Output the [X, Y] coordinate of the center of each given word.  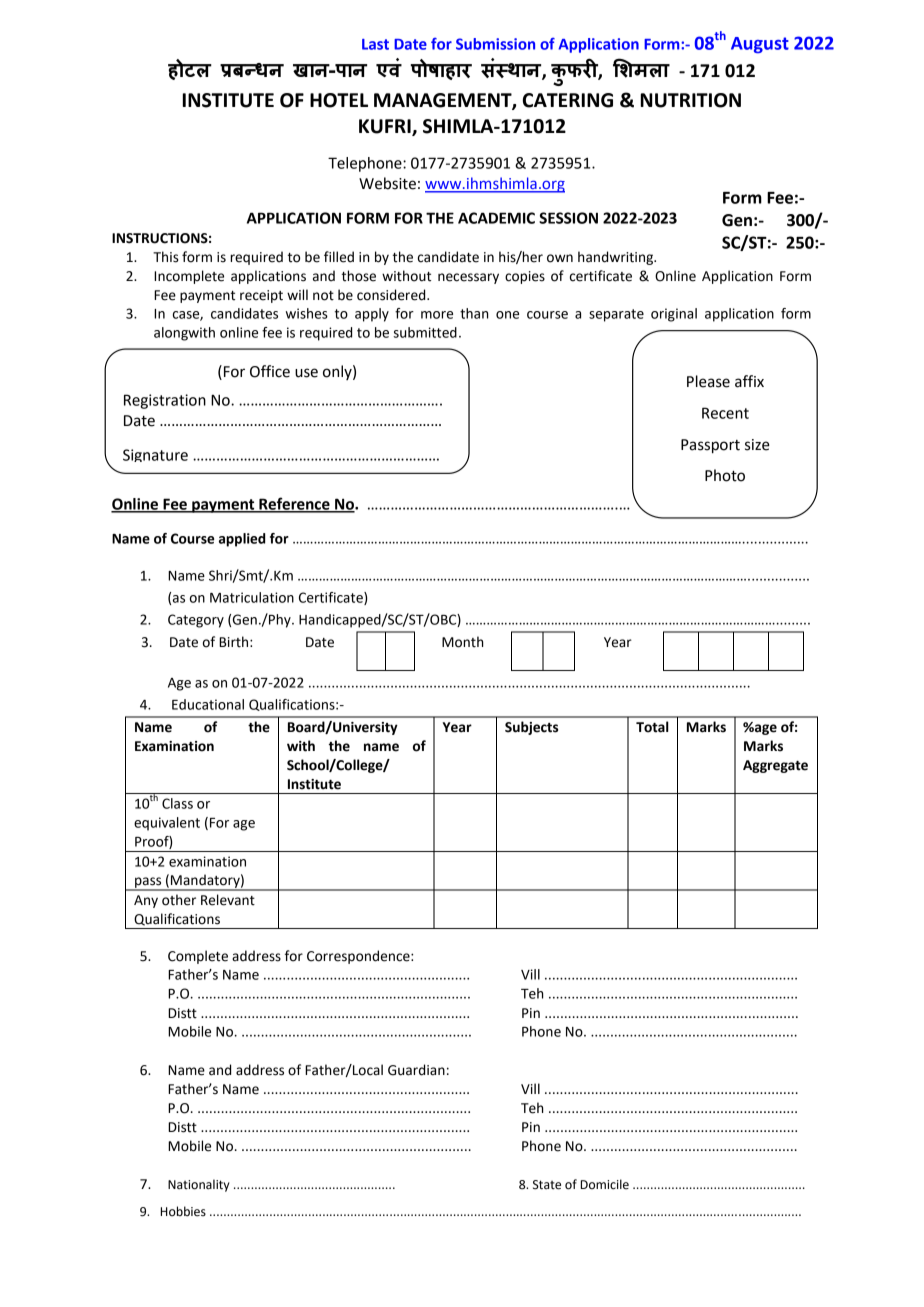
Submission [495, 44]
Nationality [199, 1185]
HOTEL [339, 100]
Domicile [605, 1184]
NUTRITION [691, 100]
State [547, 1185]
